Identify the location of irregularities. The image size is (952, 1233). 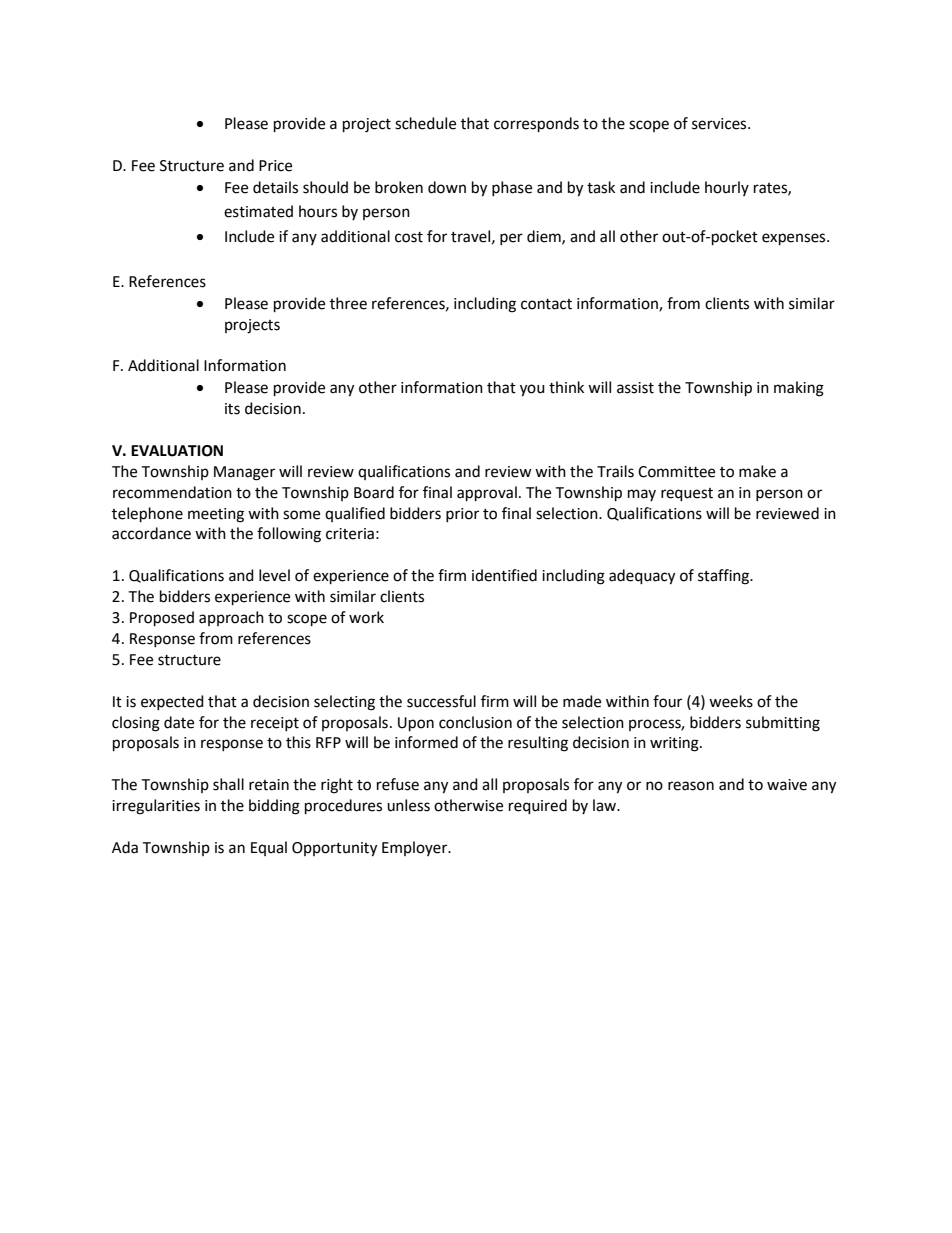
(156, 807).
